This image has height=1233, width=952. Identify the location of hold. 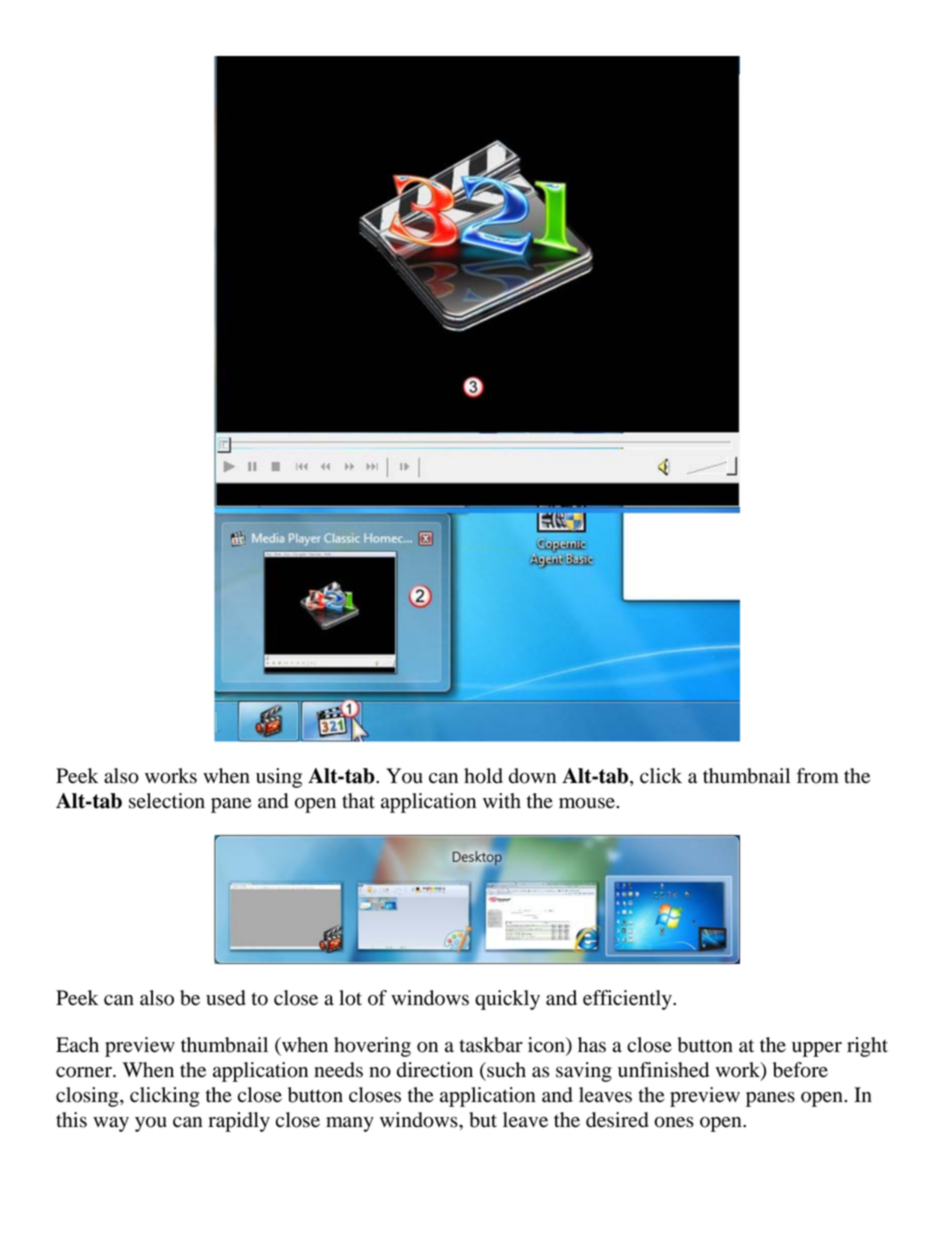
(483, 776).
